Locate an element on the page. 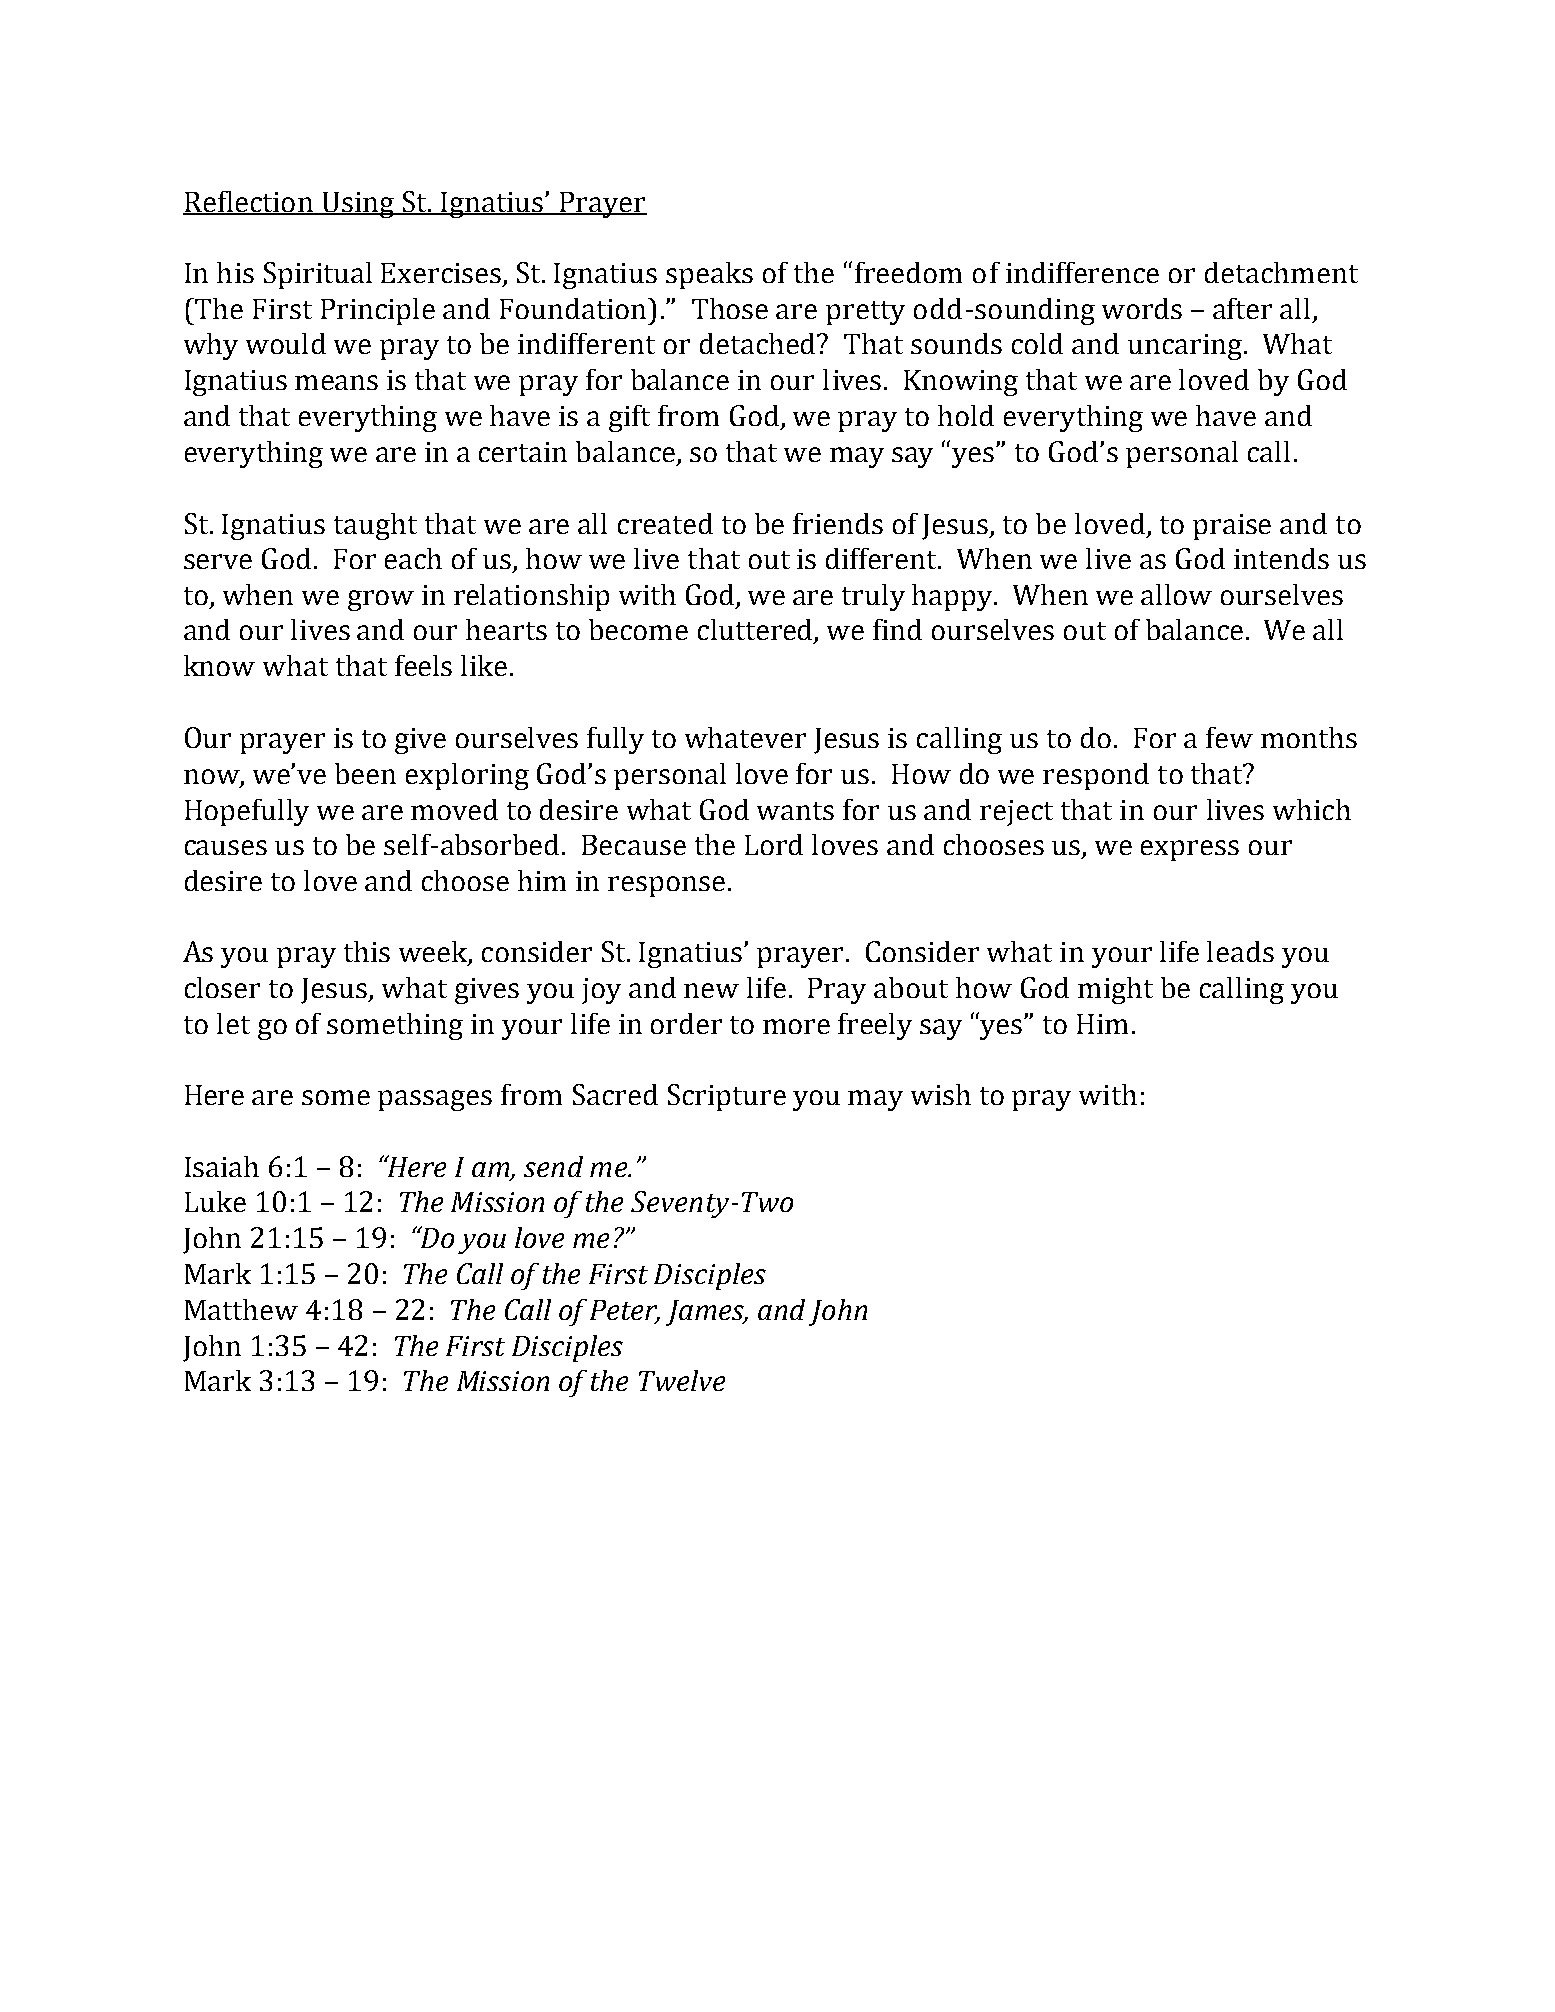 The width and height of the image is (1555, 2012). Using is located at coordinates (358, 205).
